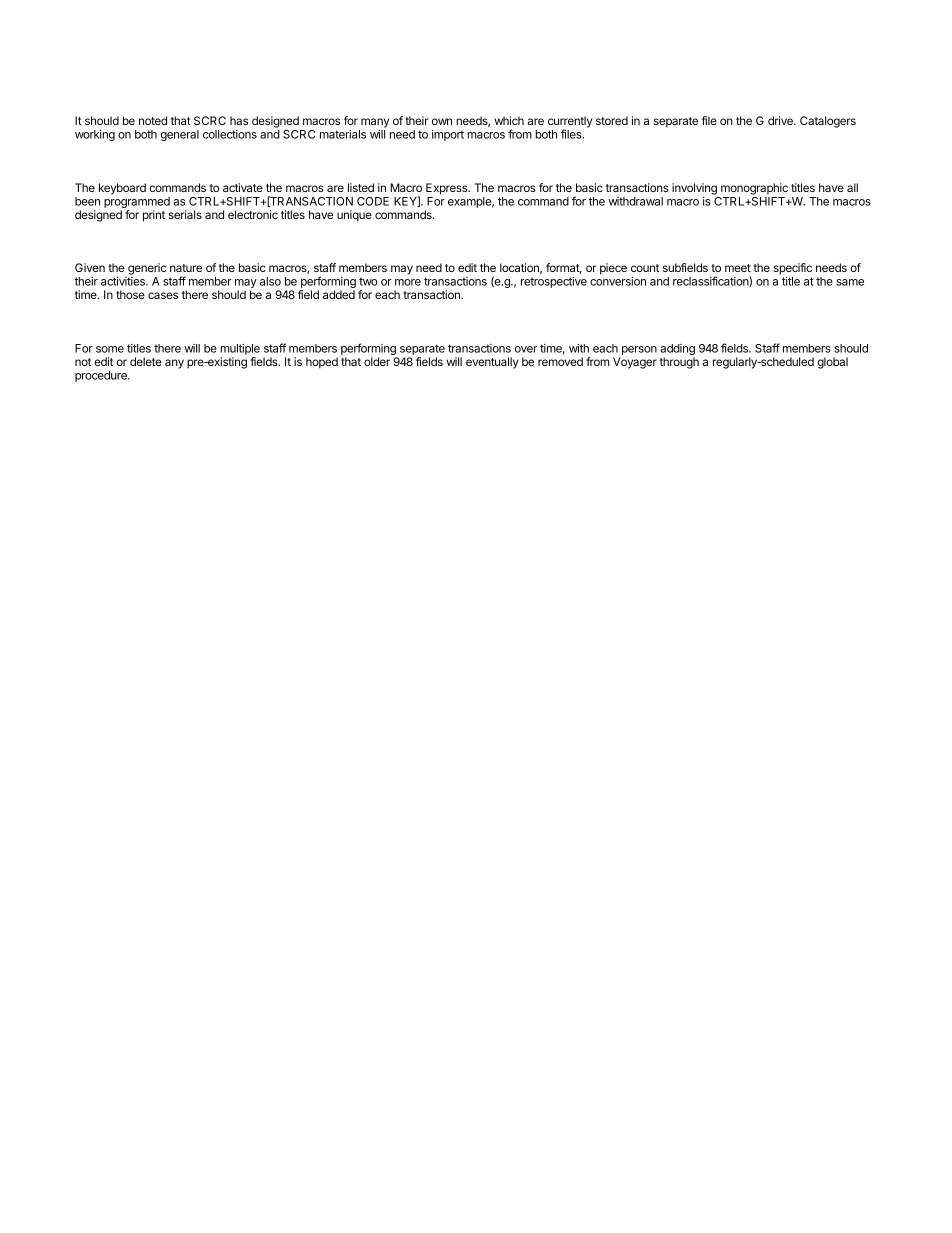  I want to click on involving, so click(694, 189).
